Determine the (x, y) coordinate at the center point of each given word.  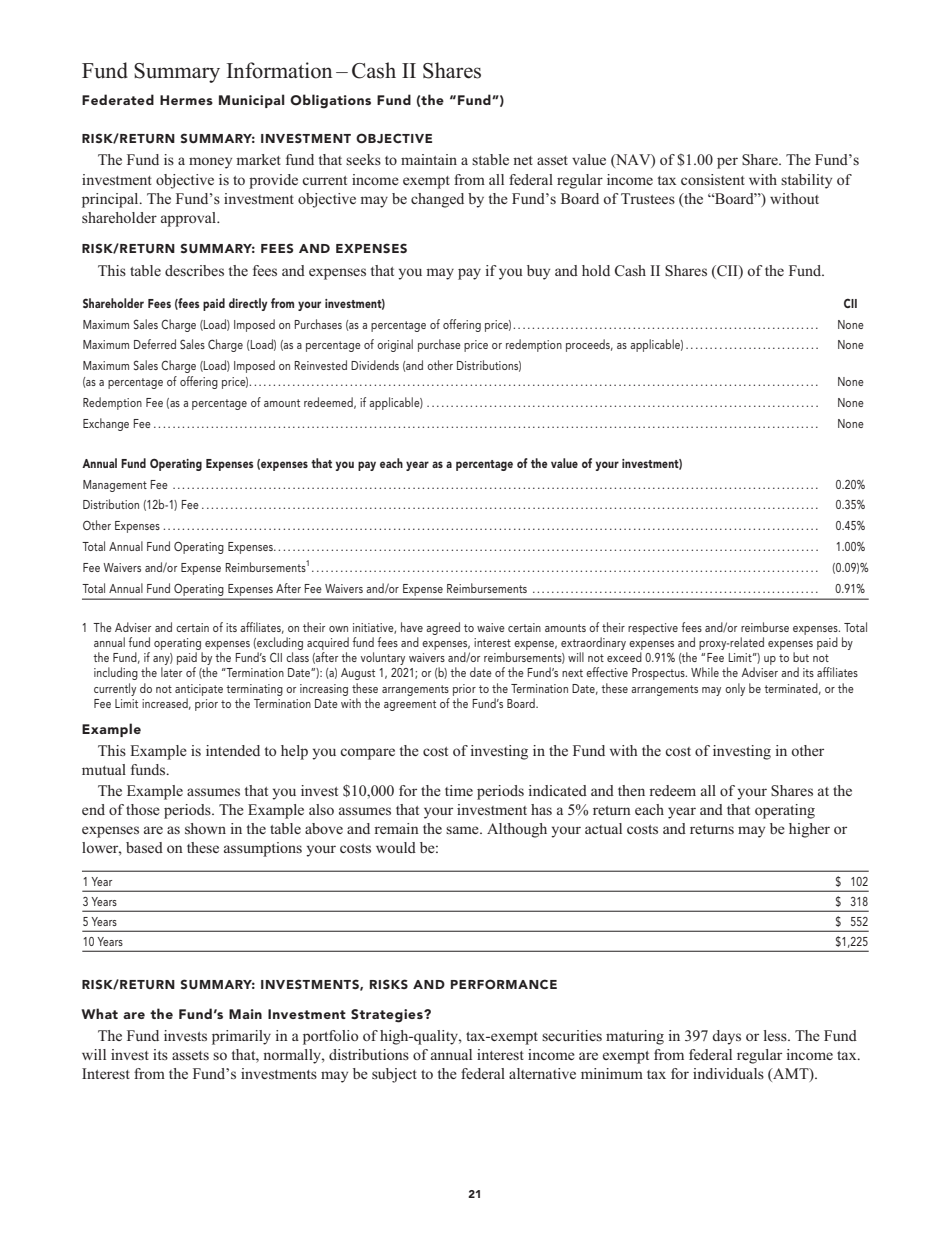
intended (233, 750)
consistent (713, 179)
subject (394, 1075)
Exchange (106, 424)
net (523, 160)
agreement (410, 705)
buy (538, 272)
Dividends (375, 365)
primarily (241, 1037)
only (735, 689)
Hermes (186, 100)
